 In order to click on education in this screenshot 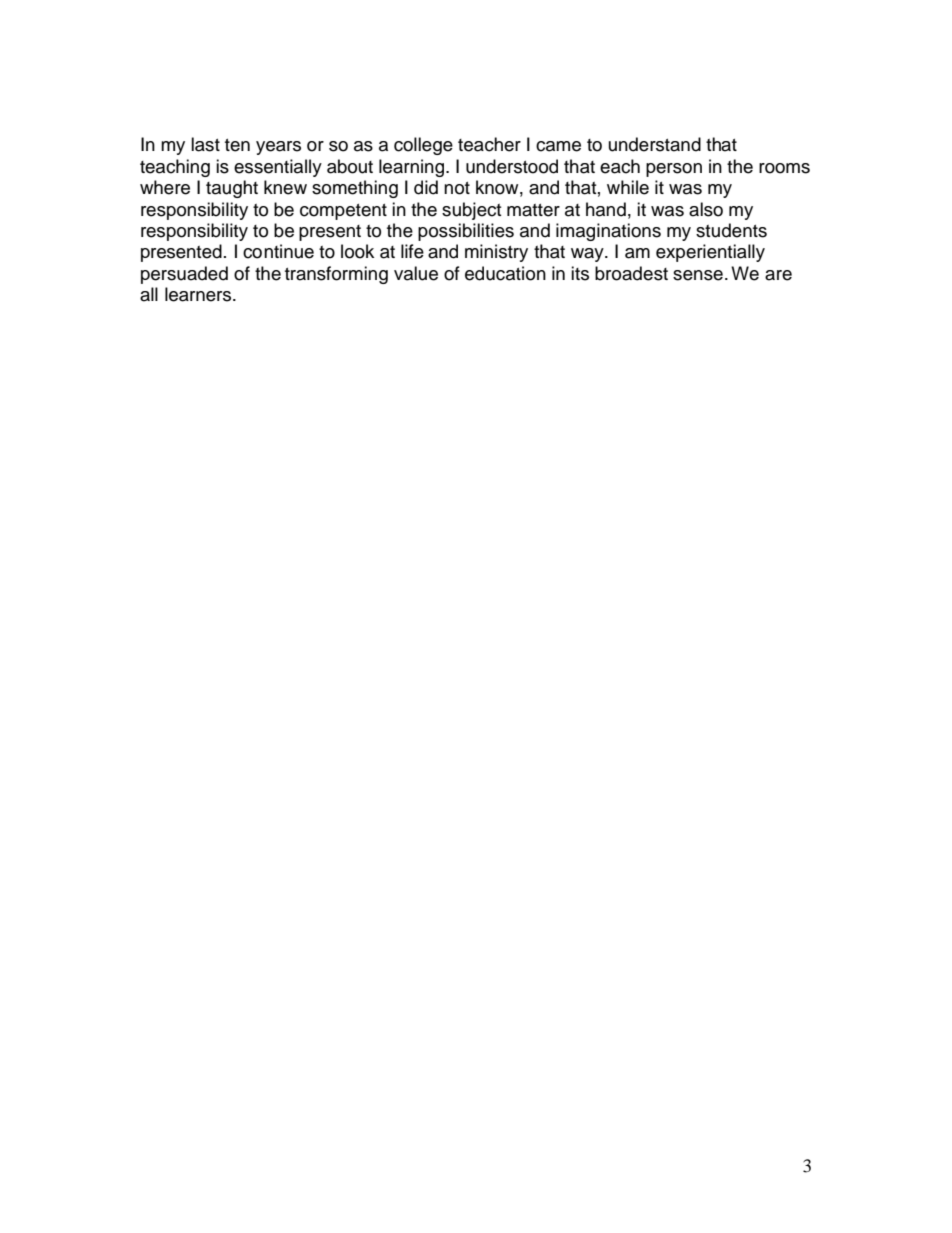, I will do `click(505, 273)`.
